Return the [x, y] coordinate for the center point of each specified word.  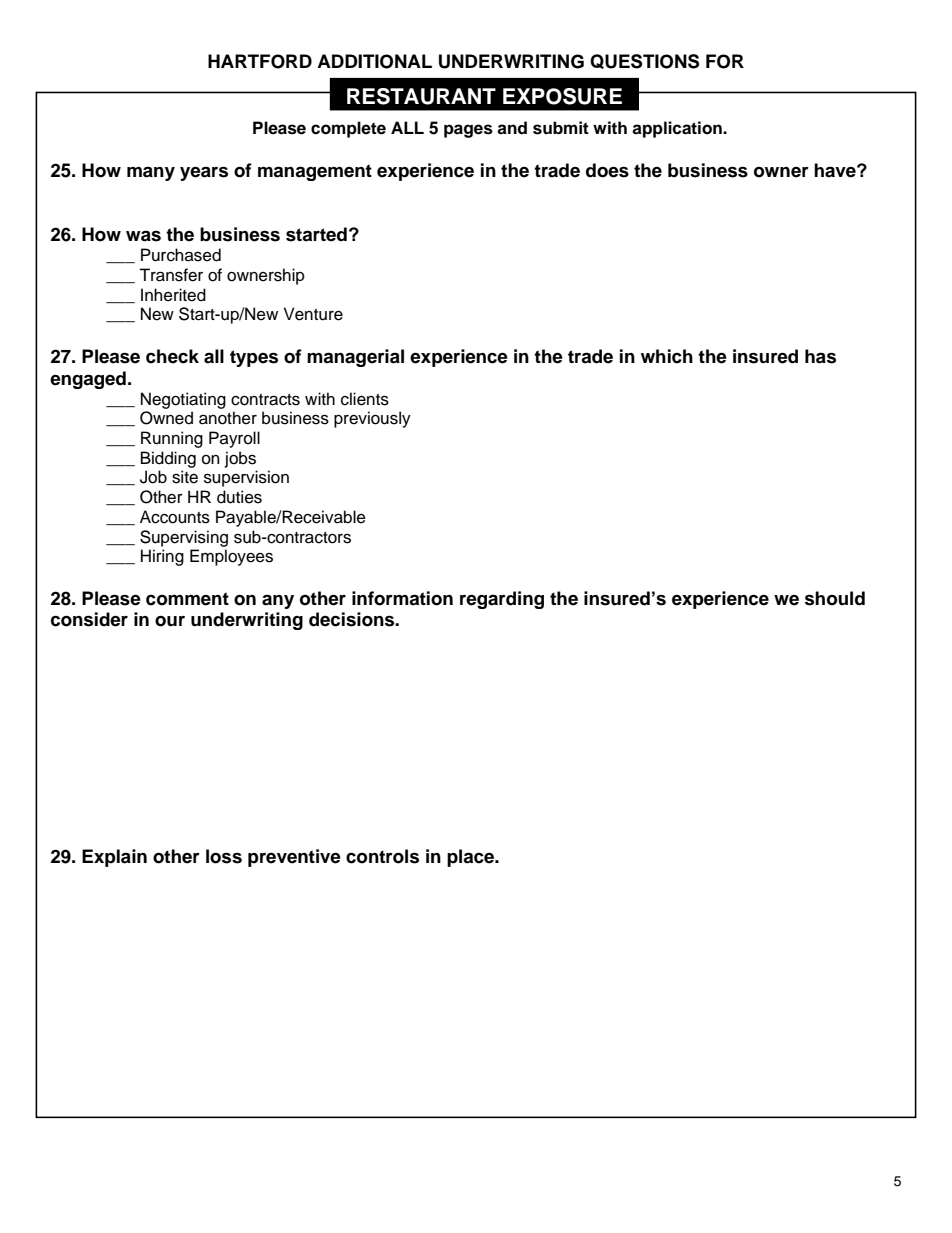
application [678, 129]
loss [224, 856]
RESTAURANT [421, 96]
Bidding [168, 459]
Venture [313, 314]
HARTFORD [260, 61]
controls [382, 856]
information [402, 598]
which [667, 356]
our [170, 621]
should [835, 598]
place [472, 858]
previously [372, 419]
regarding [502, 600]
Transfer [171, 275]
